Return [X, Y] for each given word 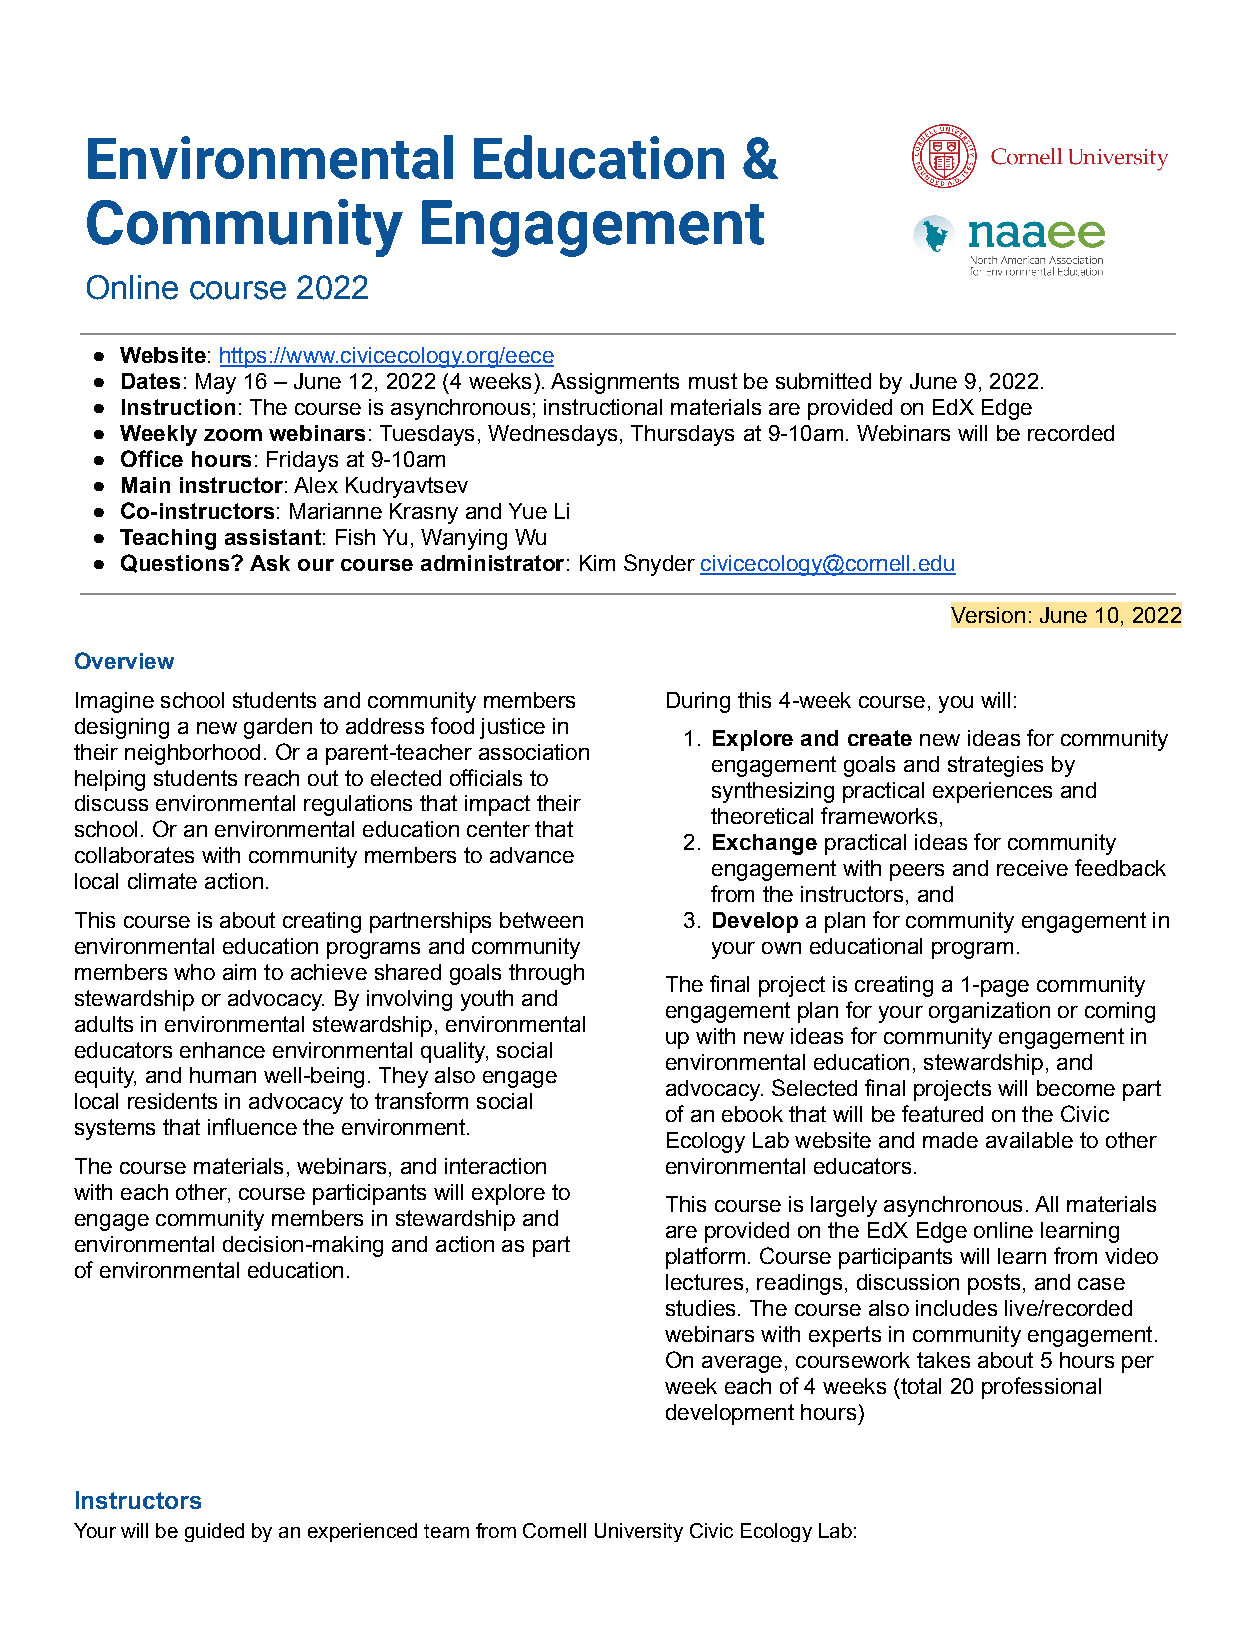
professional [1041, 1388]
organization [989, 1012]
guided [214, 1532]
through [546, 974]
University [639, 1532]
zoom [233, 435]
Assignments [615, 383]
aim [239, 972]
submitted [823, 381]
